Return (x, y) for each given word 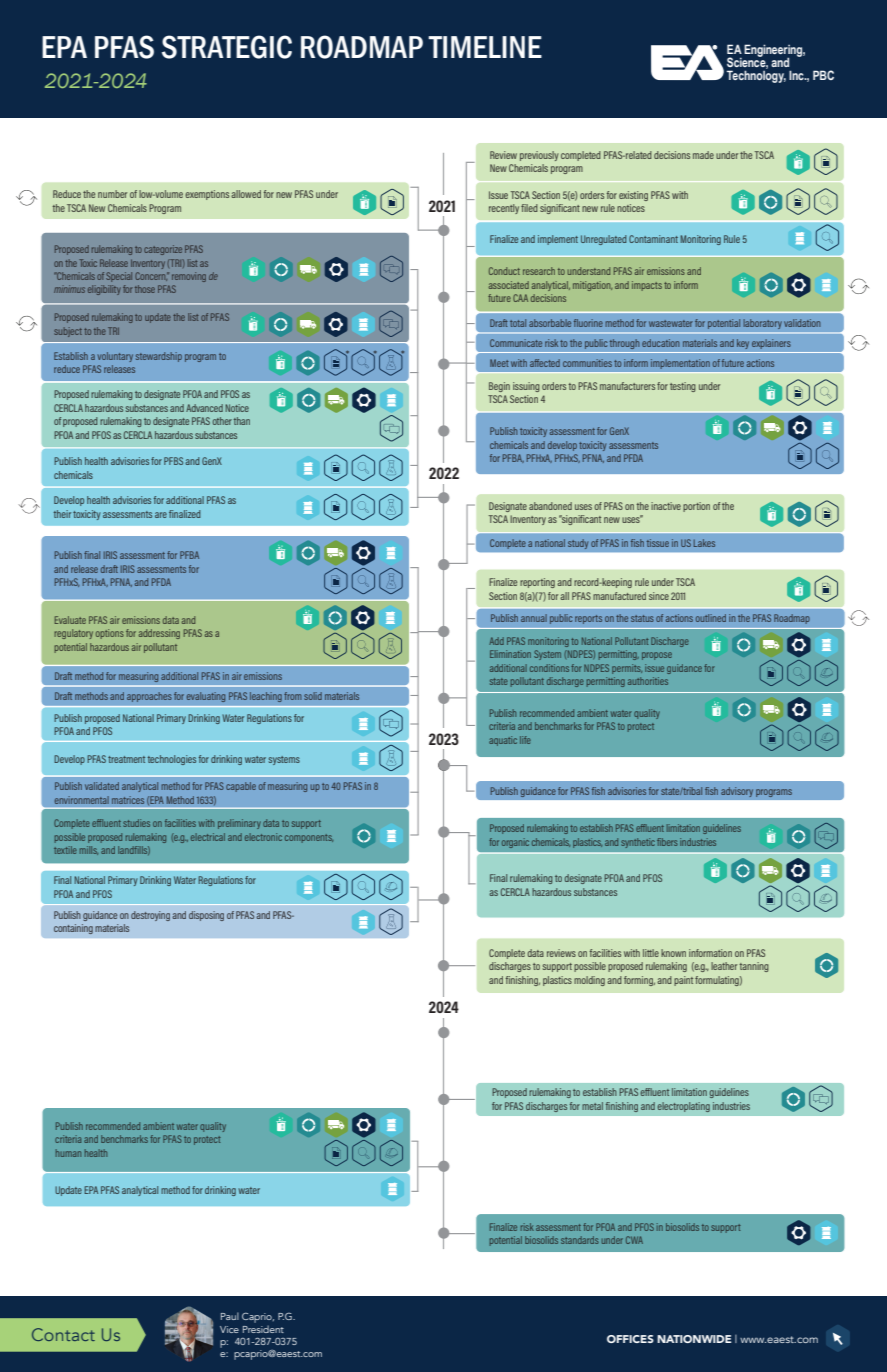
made (703, 155)
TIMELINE (485, 47)
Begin (499, 387)
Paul (230, 1316)
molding (589, 981)
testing (683, 387)
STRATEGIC (227, 47)
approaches (149, 697)
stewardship (159, 357)
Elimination (510, 654)
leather (724, 966)
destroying (150, 916)
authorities (648, 681)
